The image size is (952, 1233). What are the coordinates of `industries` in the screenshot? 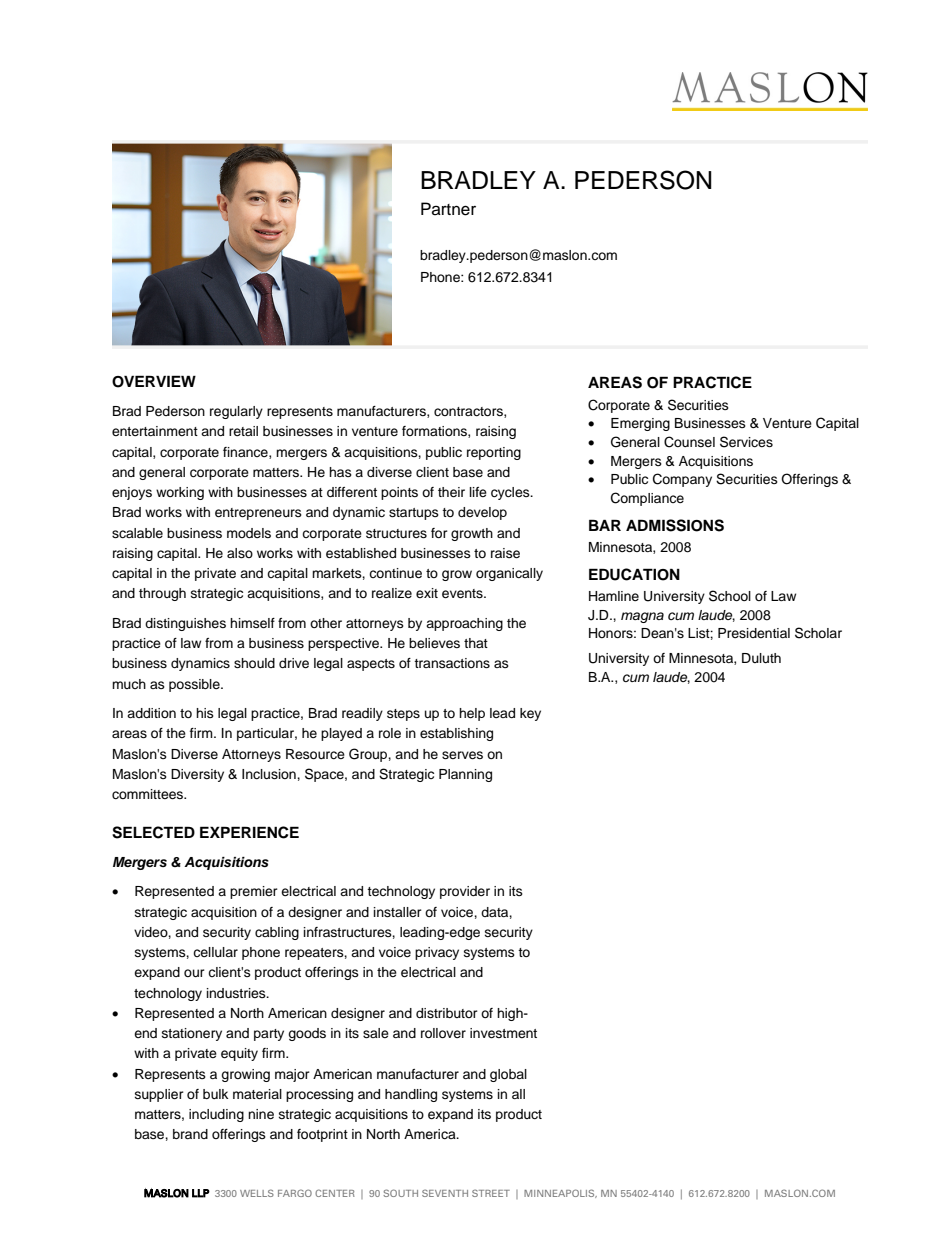 It's located at (237, 993).
